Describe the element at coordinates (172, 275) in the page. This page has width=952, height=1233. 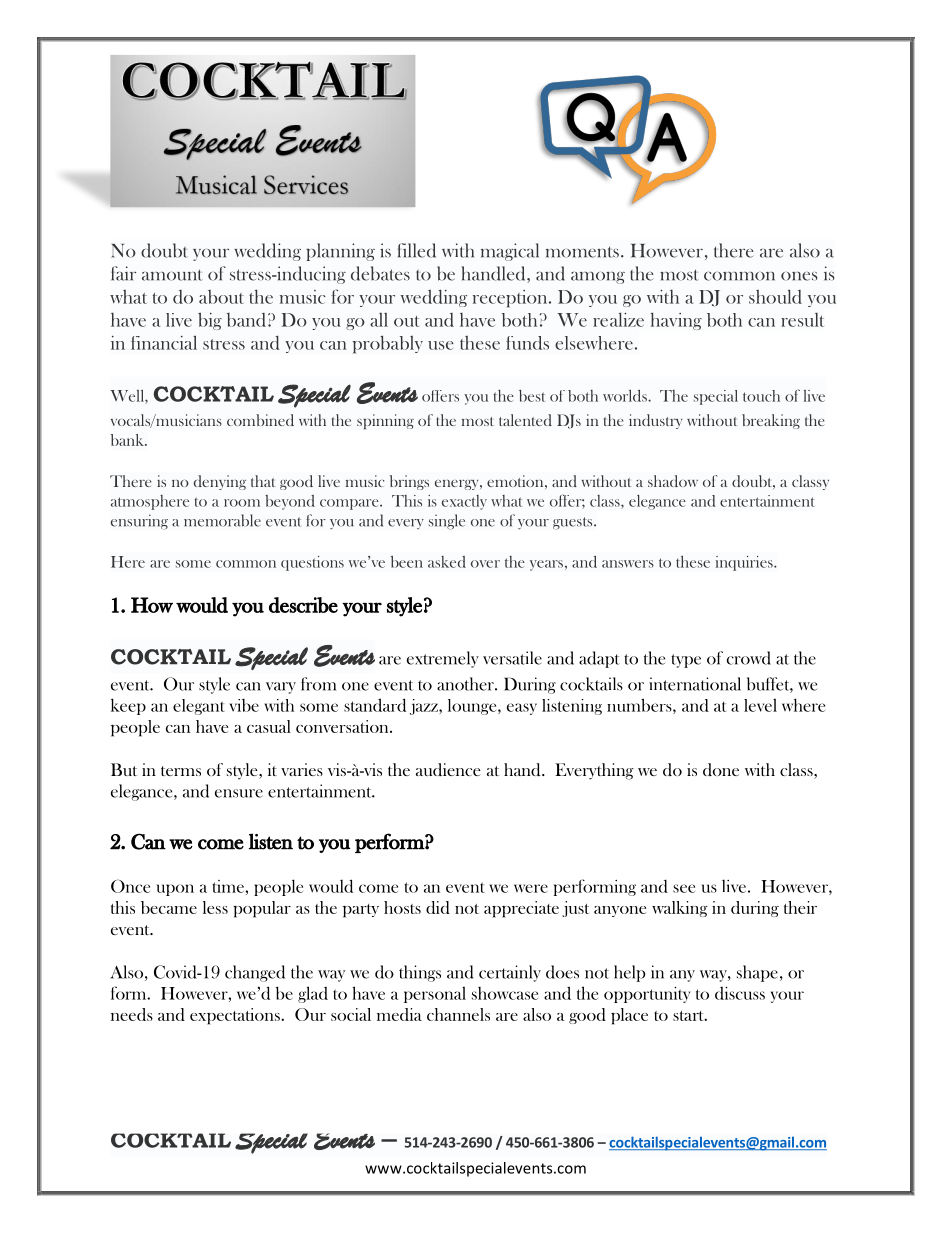
I see `amount` at that location.
